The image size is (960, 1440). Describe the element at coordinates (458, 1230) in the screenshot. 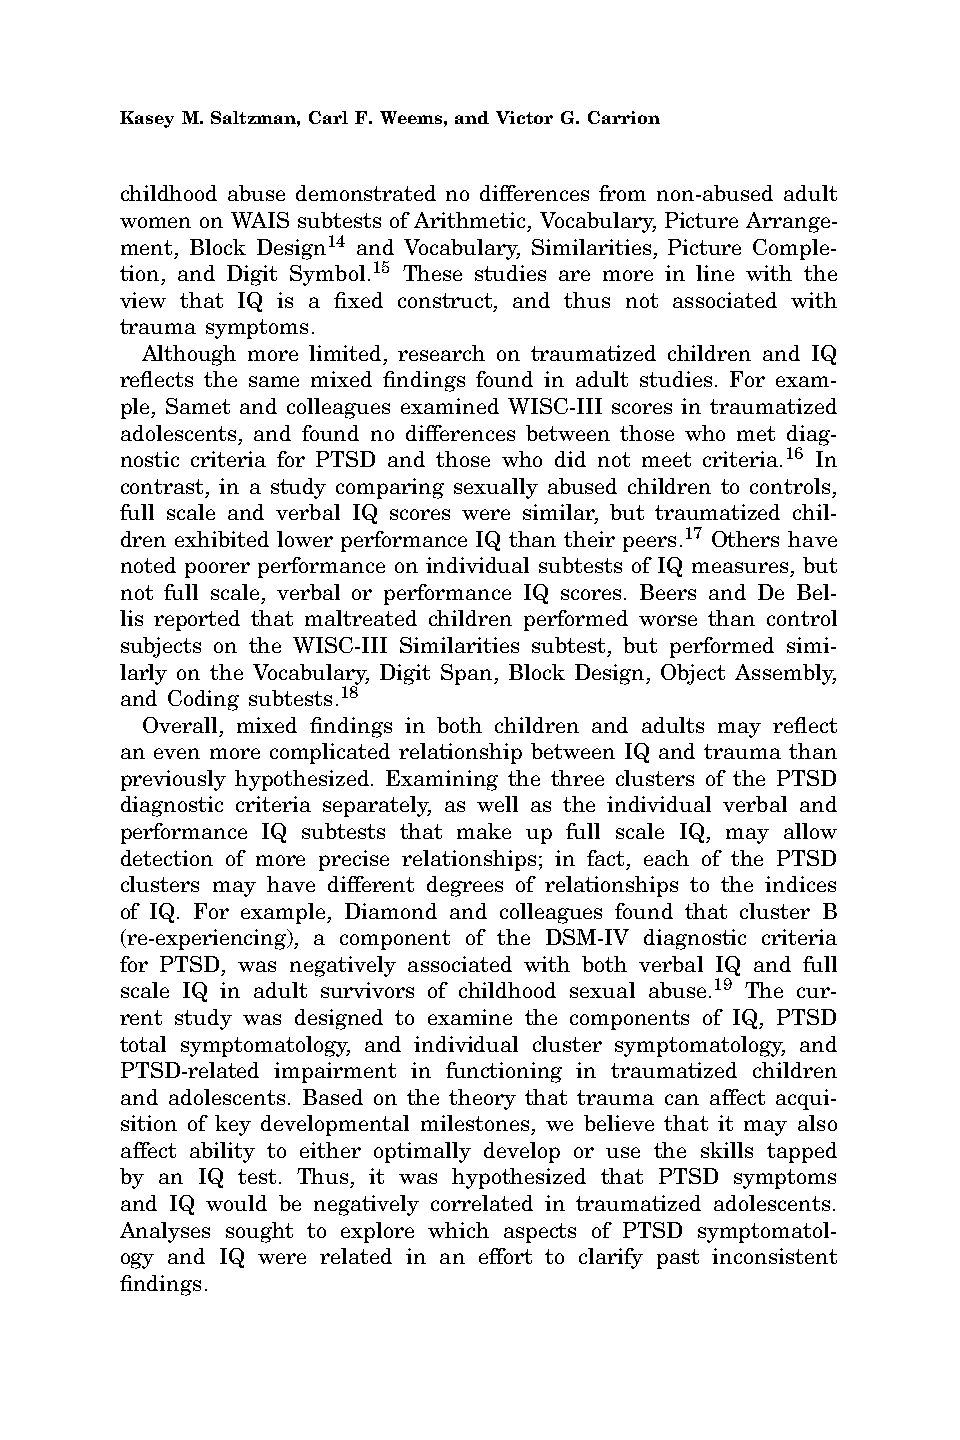

I see `which` at that location.
